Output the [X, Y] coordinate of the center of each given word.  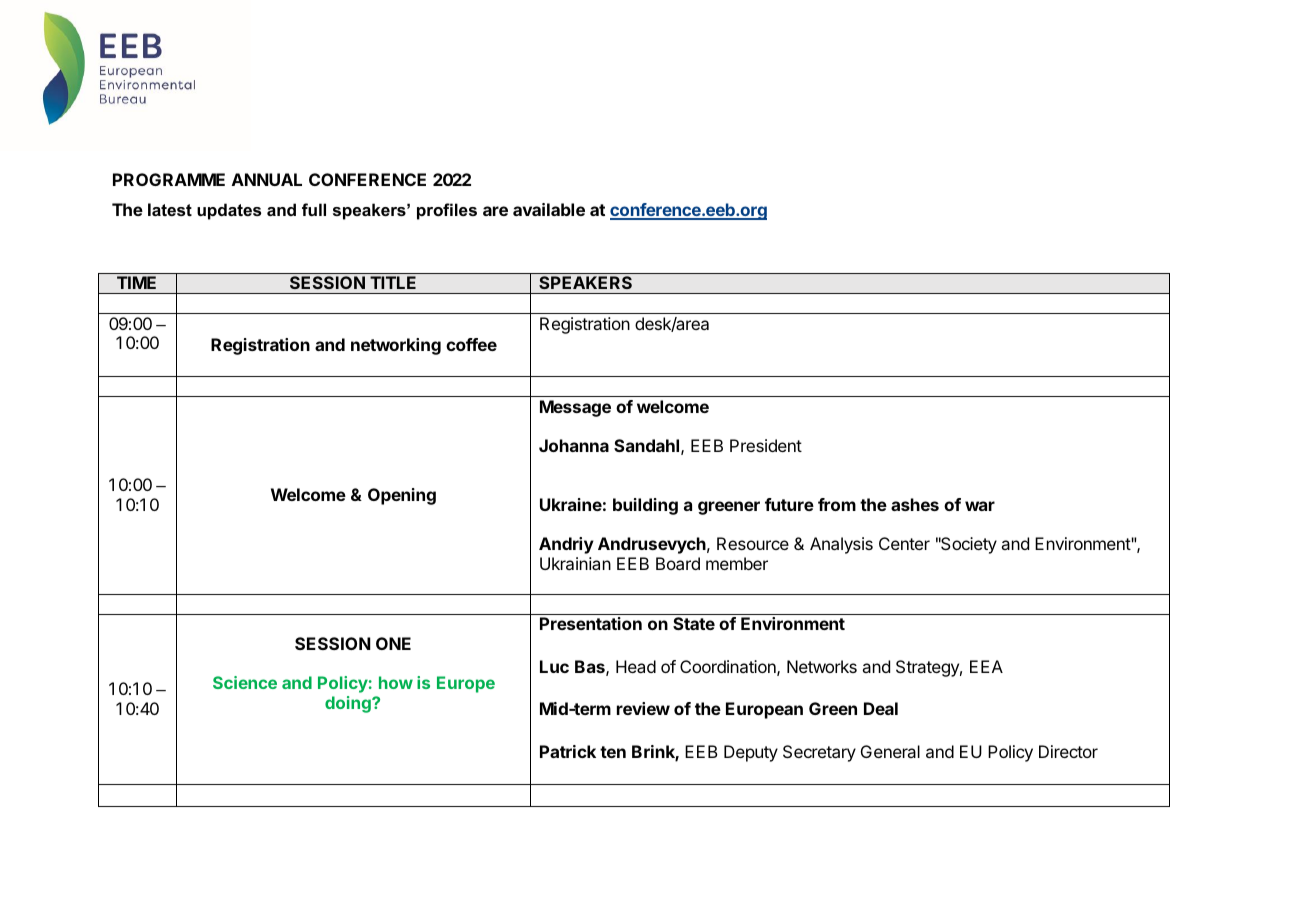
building [645, 506]
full [314, 209]
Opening [402, 496]
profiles [447, 211]
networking [396, 346]
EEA [986, 666]
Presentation [591, 623]
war [980, 506]
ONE [393, 643]
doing [349, 704]
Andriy [566, 545]
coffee [471, 344]
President [766, 445]
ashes [915, 504]
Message [575, 408]
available [549, 209]
